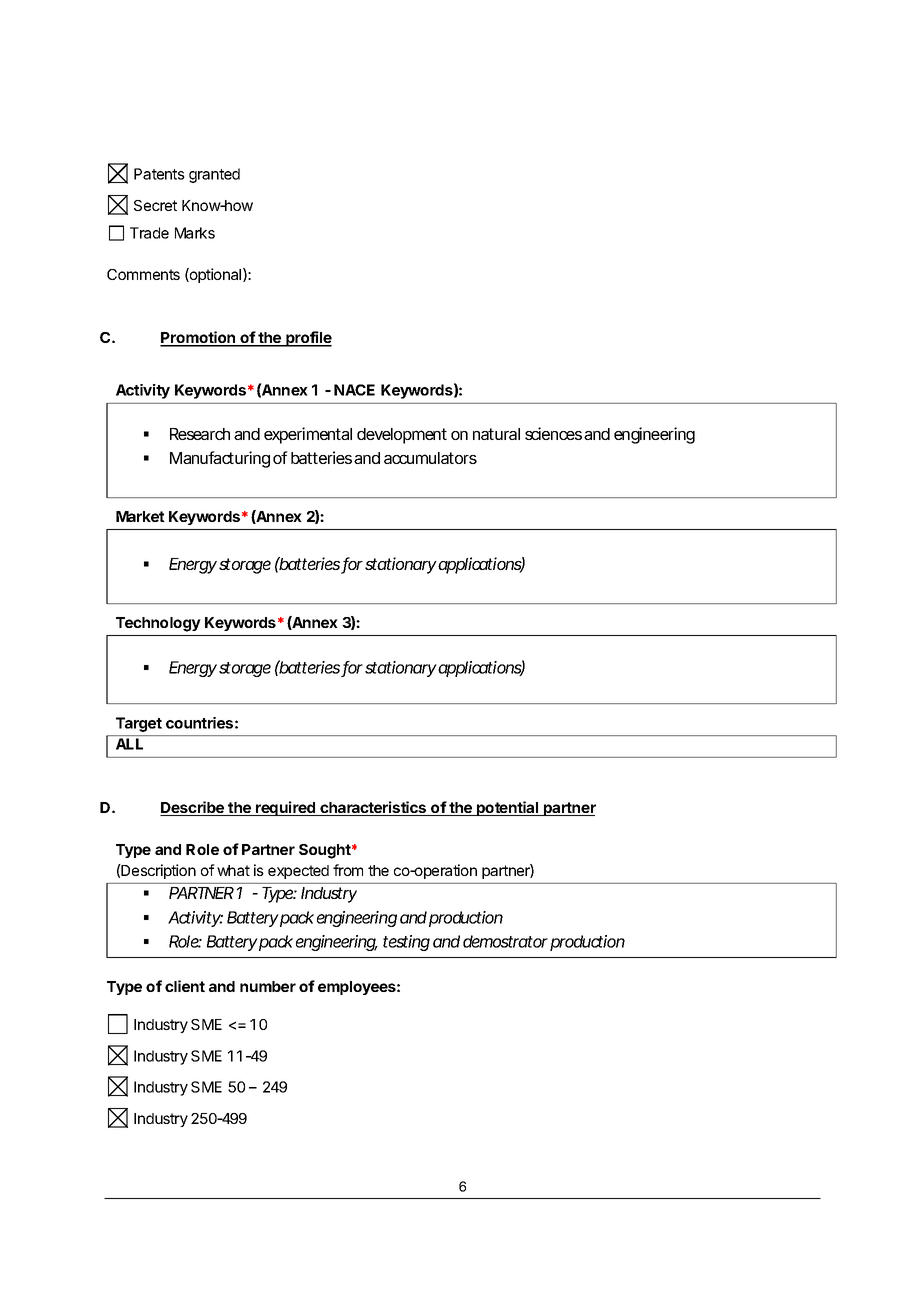 The height and width of the document is (1308, 924). Describe the element at coordinates (406, 943) in the document. I see `testing` at that location.
